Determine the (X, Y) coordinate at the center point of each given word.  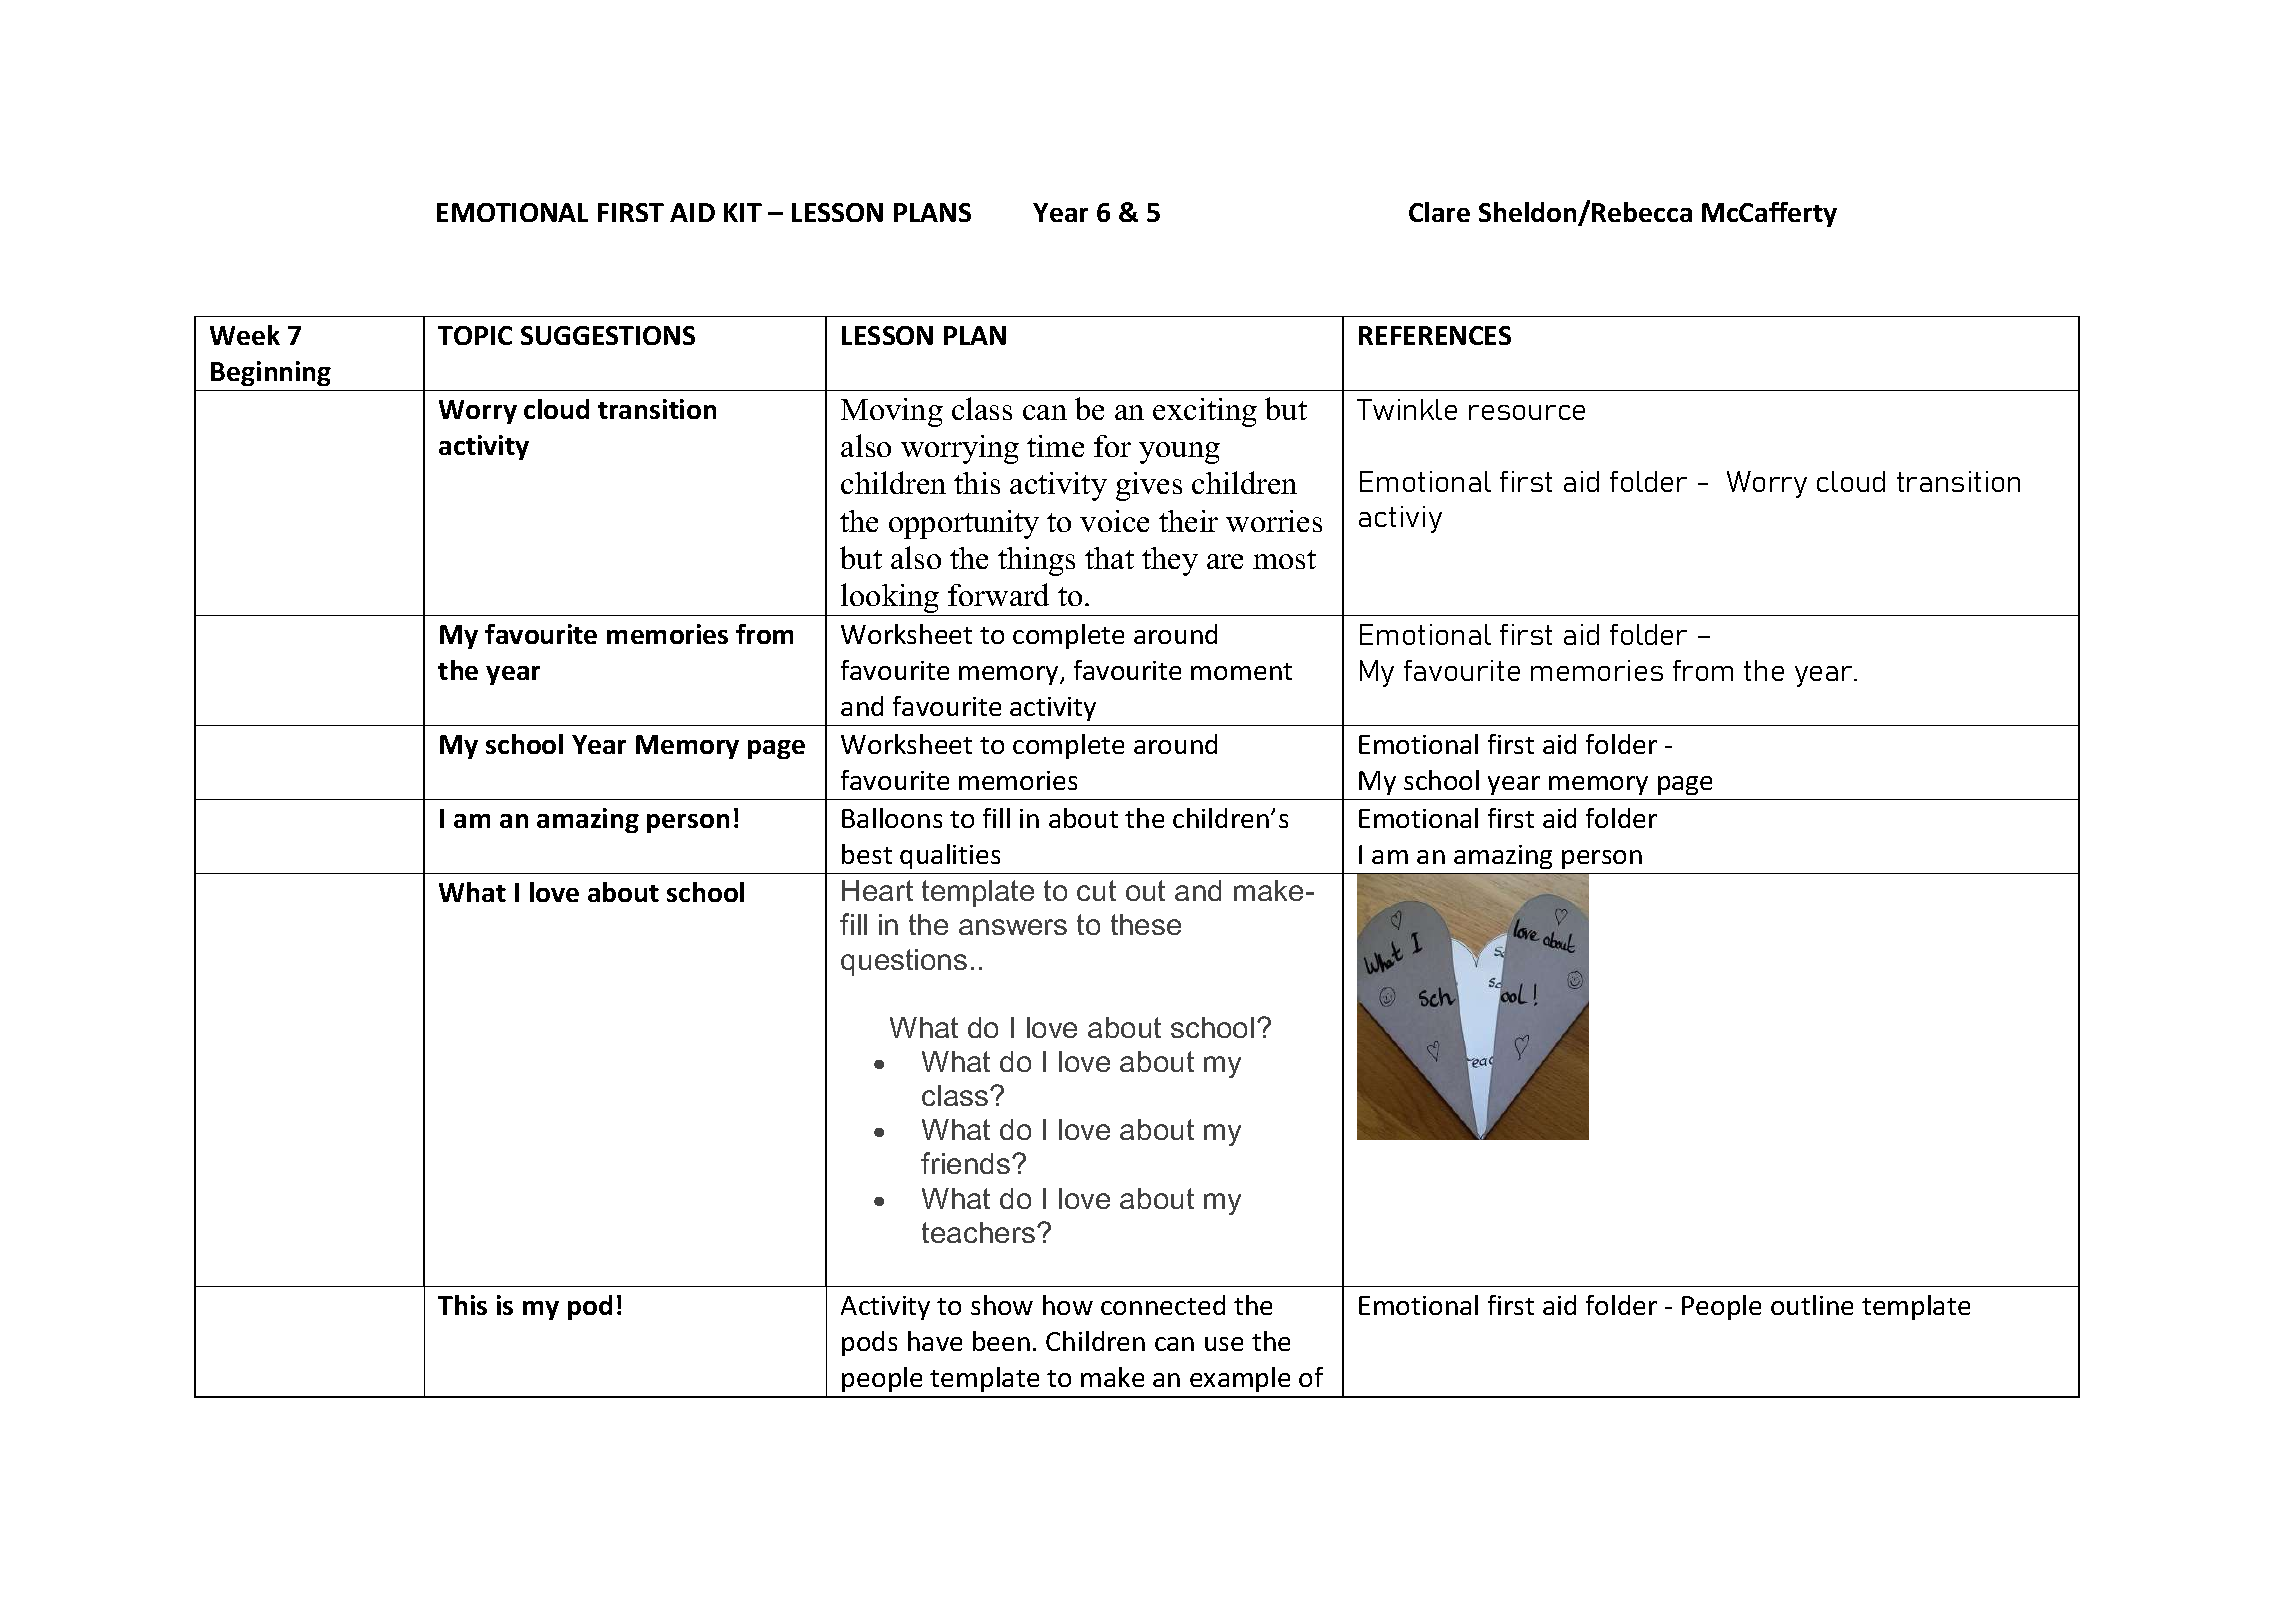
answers (1013, 927)
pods (869, 1343)
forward (998, 594)
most (1284, 559)
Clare (1439, 212)
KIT (743, 212)
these (1146, 924)
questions (904, 962)
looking (890, 599)
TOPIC (475, 335)
